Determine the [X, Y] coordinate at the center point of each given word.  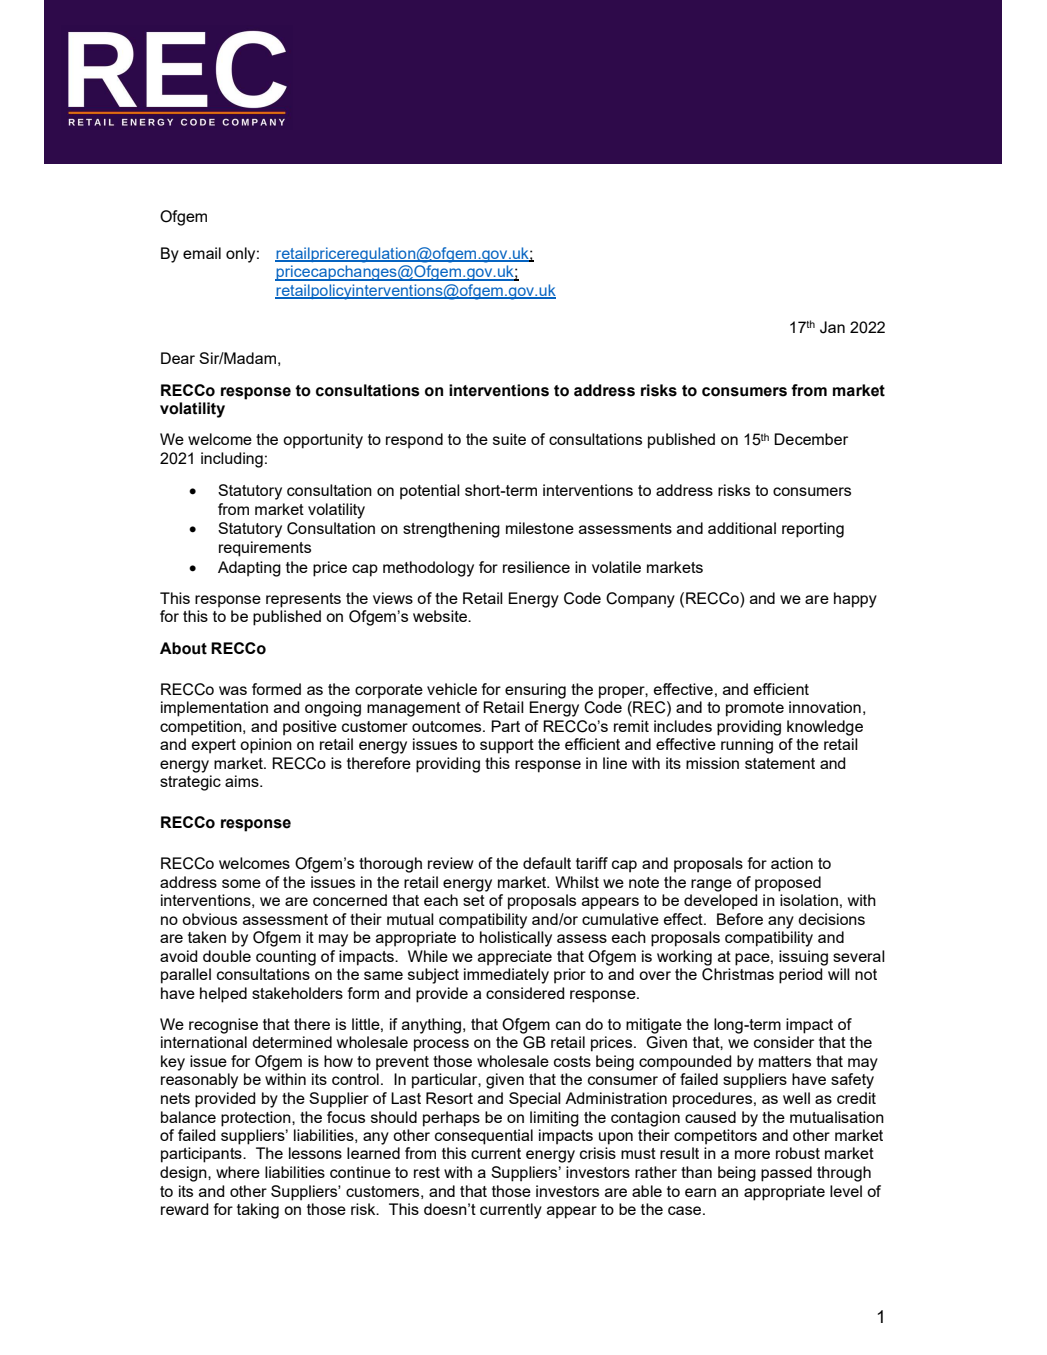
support [507, 746]
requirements [265, 549]
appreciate [515, 958]
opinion [266, 746]
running [747, 746]
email [202, 253]
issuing [803, 958]
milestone [540, 528]
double [227, 956]
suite [509, 439]
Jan [832, 327]
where [238, 1172]
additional [742, 528]
